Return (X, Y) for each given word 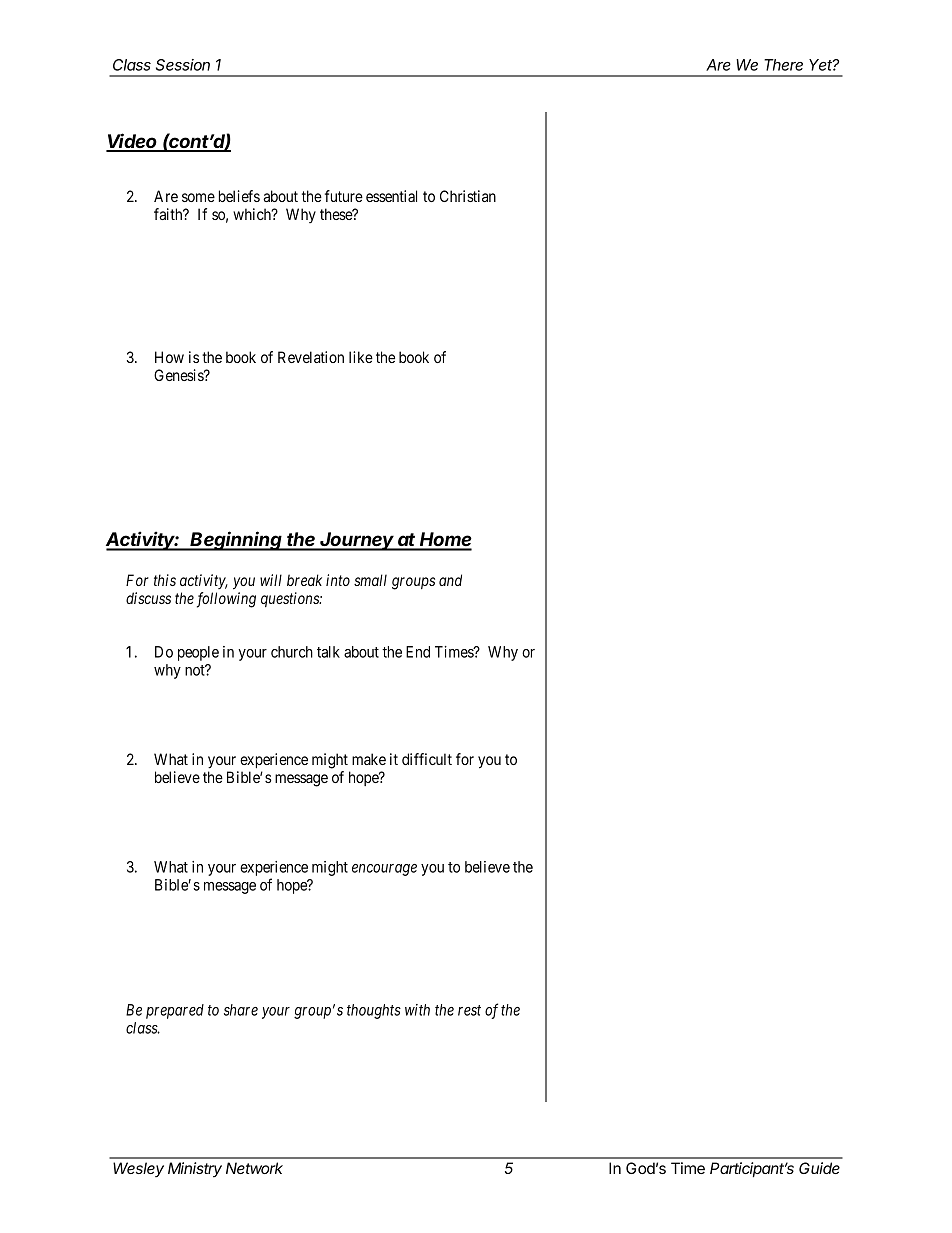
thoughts (374, 1011)
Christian (468, 196)
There (783, 65)
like (361, 357)
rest (469, 1010)
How (169, 357)
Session (183, 65)
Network (254, 1168)
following (226, 600)
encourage (384, 870)
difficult (427, 759)
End (418, 652)
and (450, 580)
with (417, 1010)
